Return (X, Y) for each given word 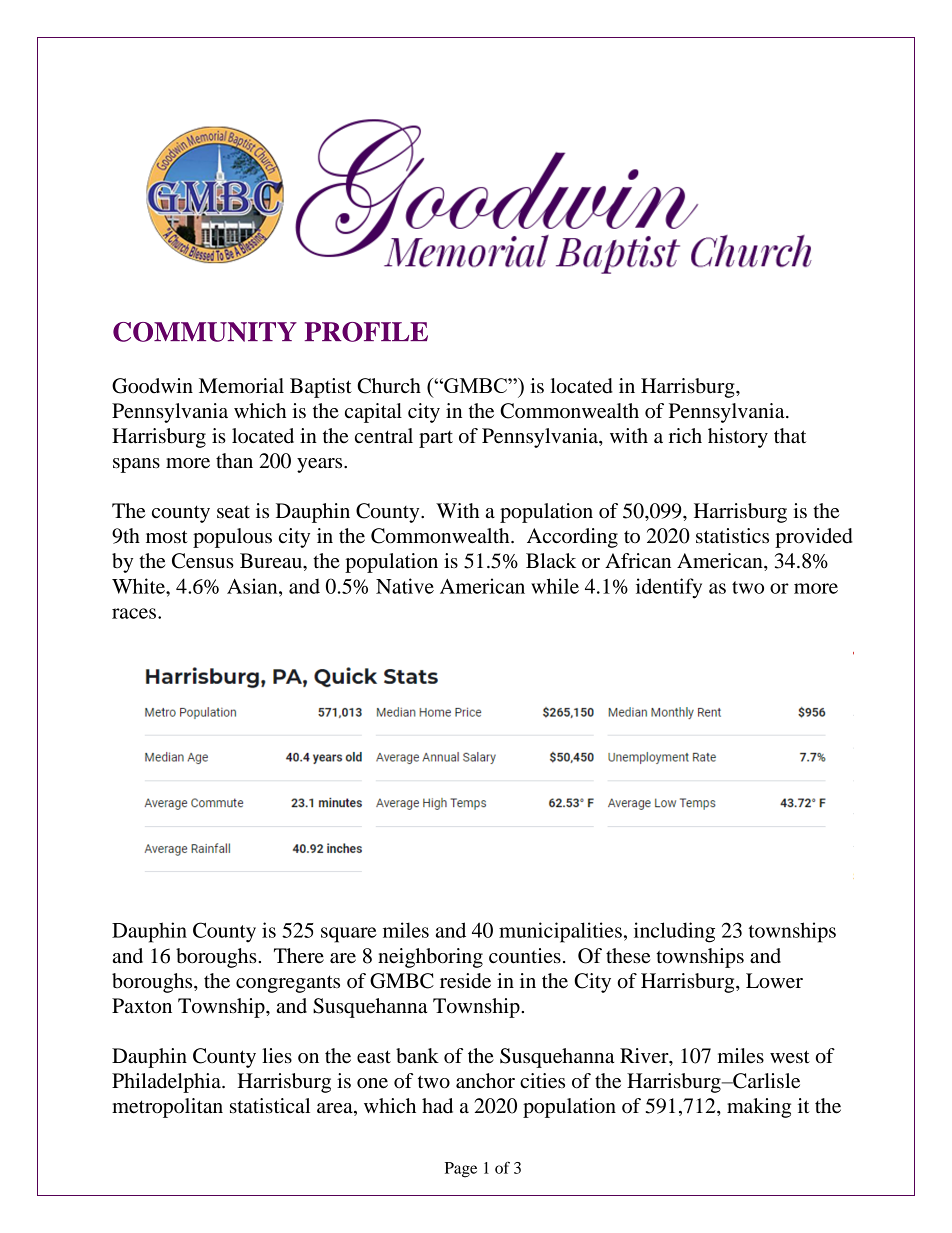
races (134, 613)
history (738, 438)
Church (389, 386)
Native (405, 586)
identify (669, 588)
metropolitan (167, 1108)
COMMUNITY (205, 332)
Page (461, 1170)
